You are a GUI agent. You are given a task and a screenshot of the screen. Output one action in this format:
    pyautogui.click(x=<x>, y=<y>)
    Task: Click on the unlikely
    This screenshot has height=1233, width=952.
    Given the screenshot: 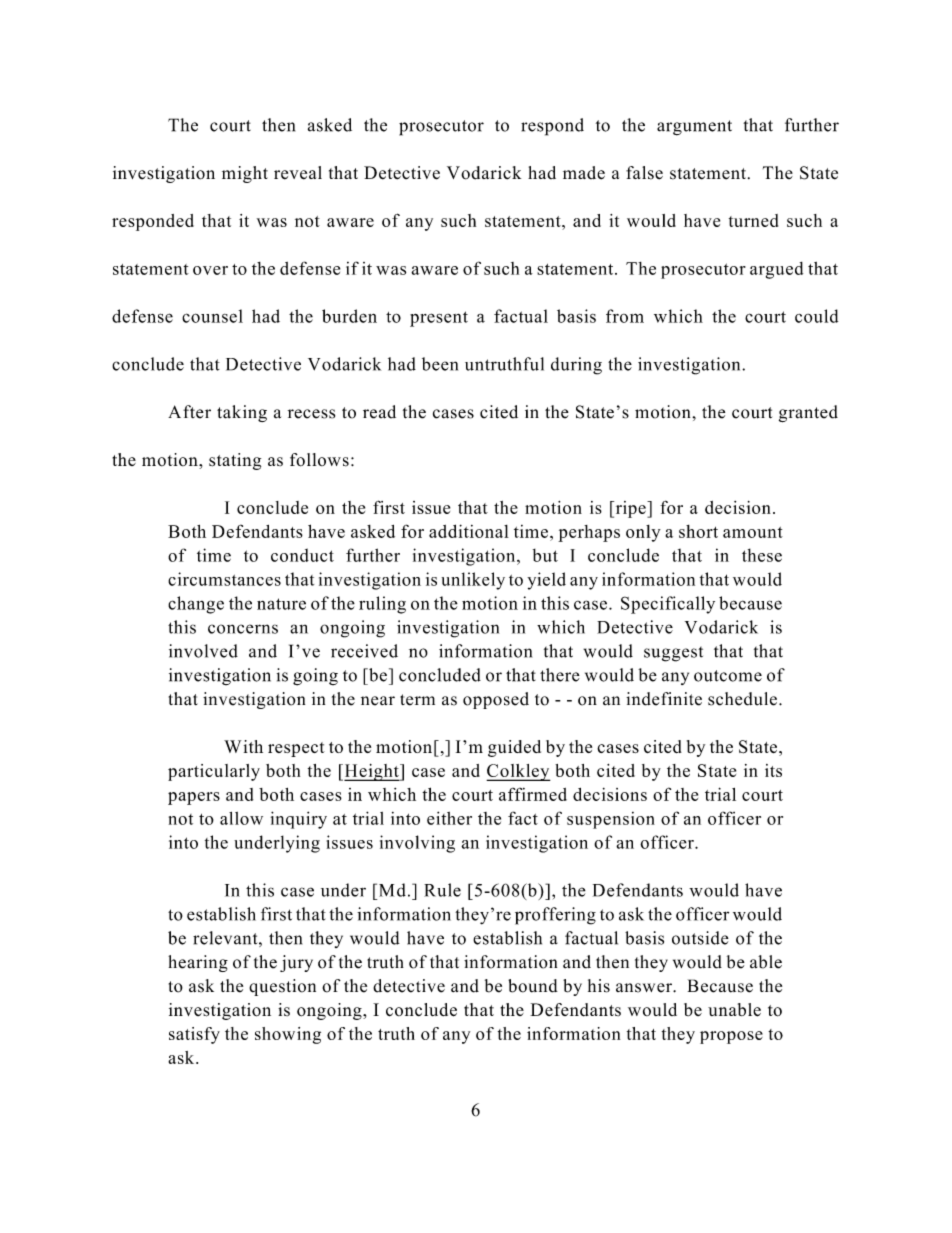 What is the action you would take?
    pyautogui.click(x=473, y=581)
